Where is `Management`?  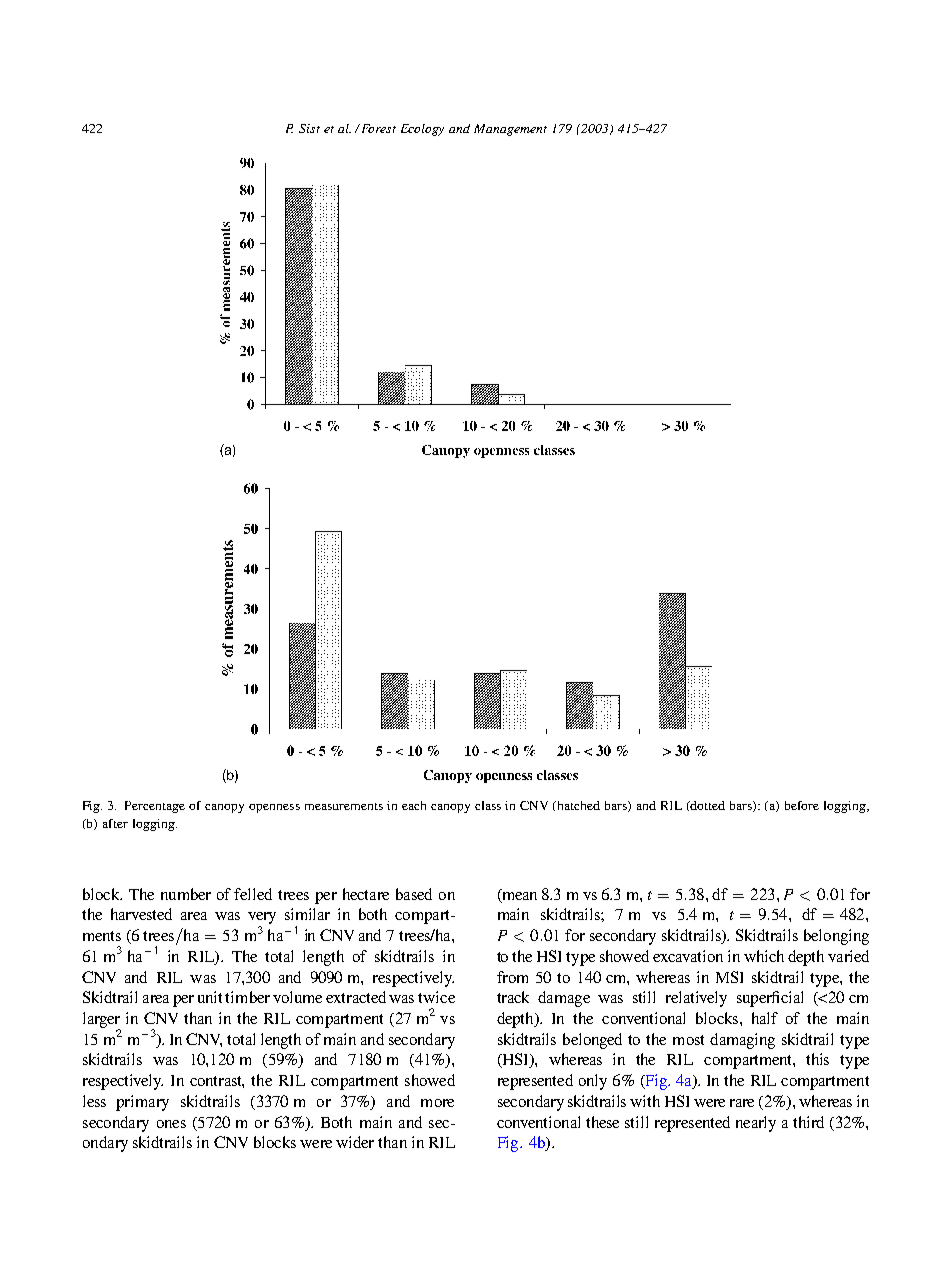 Management is located at coordinates (510, 130).
